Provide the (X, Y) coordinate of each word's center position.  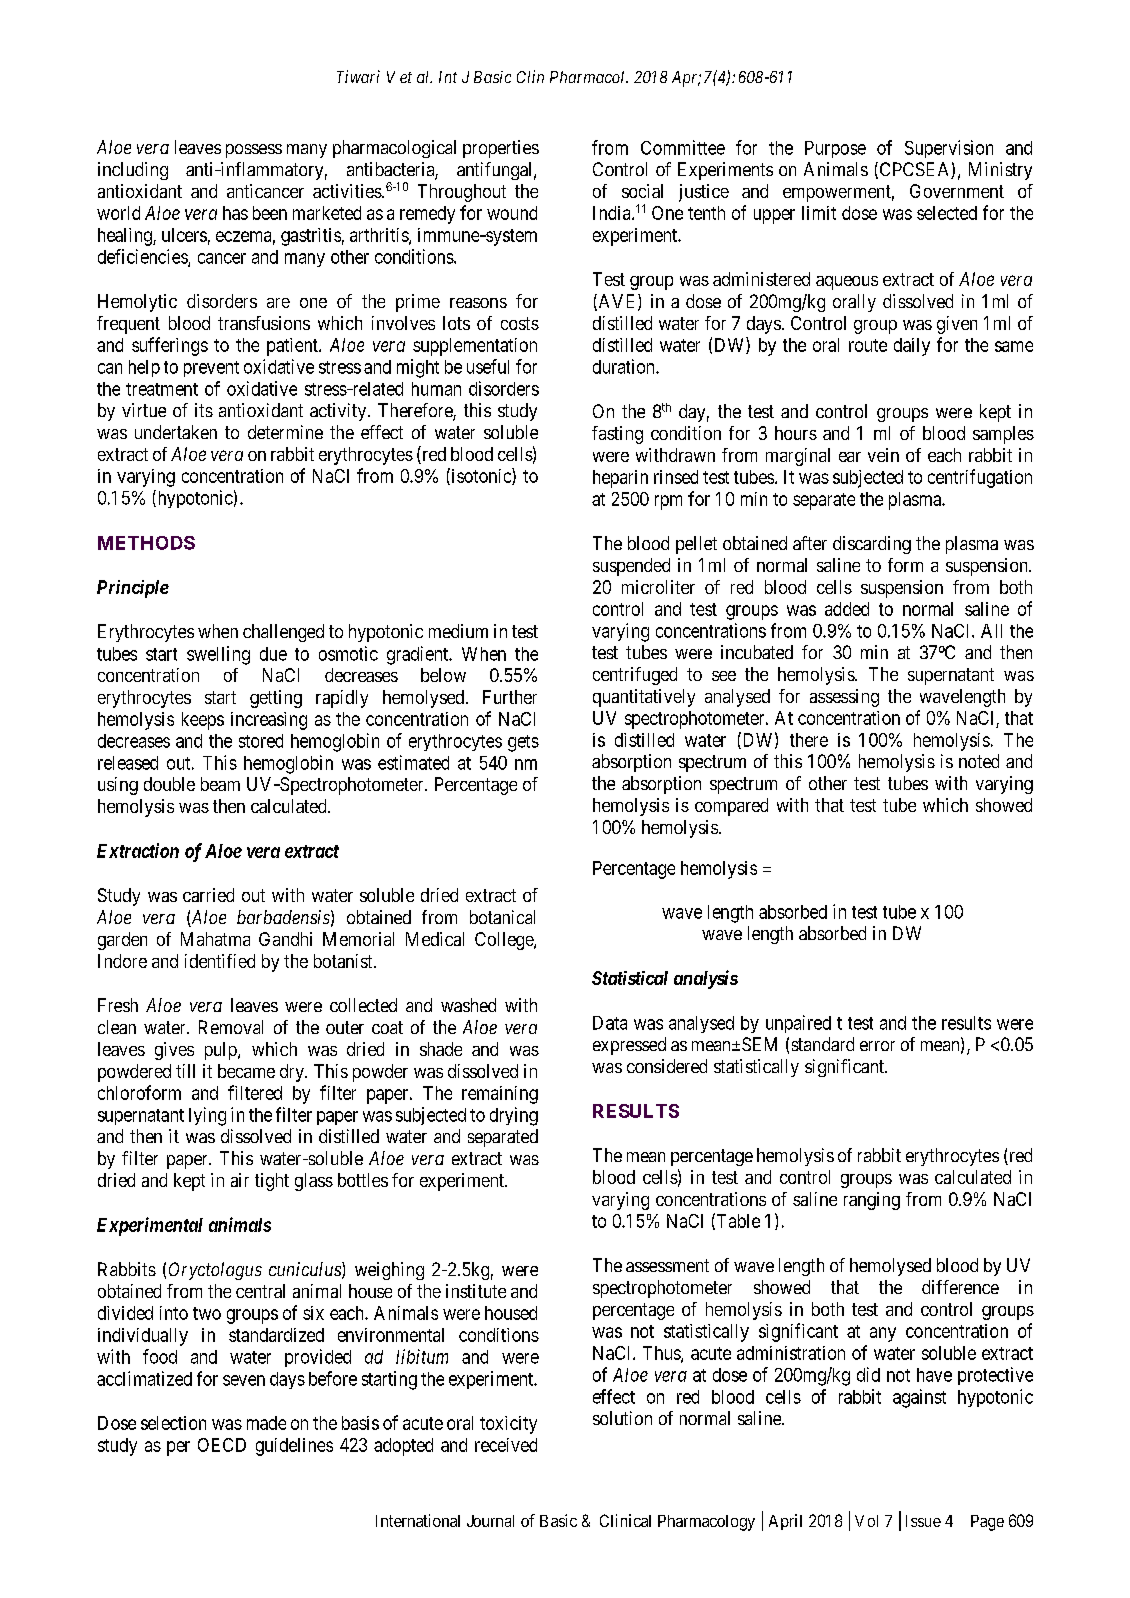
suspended (631, 567)
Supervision (949, 149)
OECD (222, 1445)
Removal (231, 1027)
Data (610, 1023)
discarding (872, 545)
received (506, 1445)
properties (501, 149)
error (877, 1046)
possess (254, 151)
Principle (133, 589)
